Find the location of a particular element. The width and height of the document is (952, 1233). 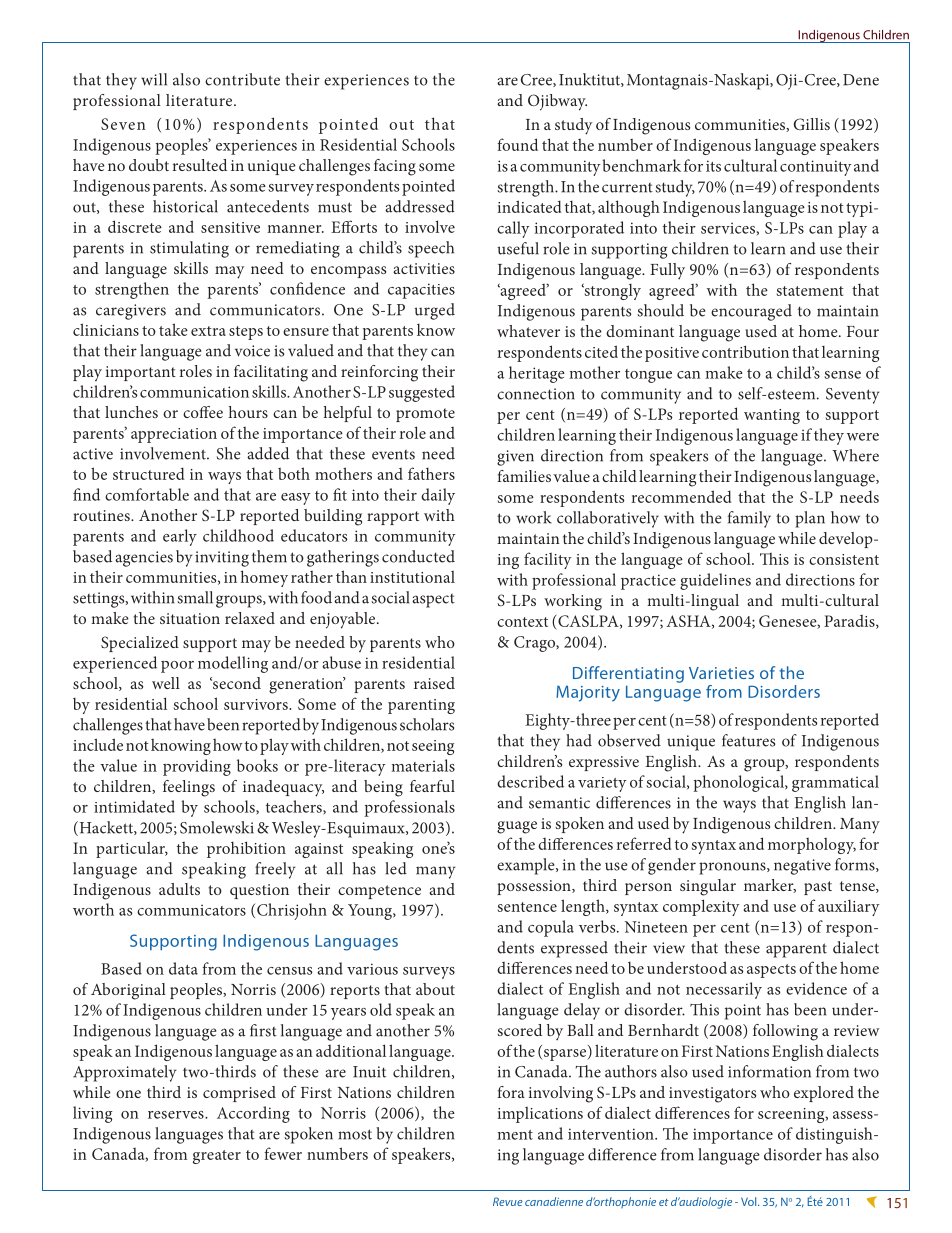

Revue is located at coordinates (508, 1201).
